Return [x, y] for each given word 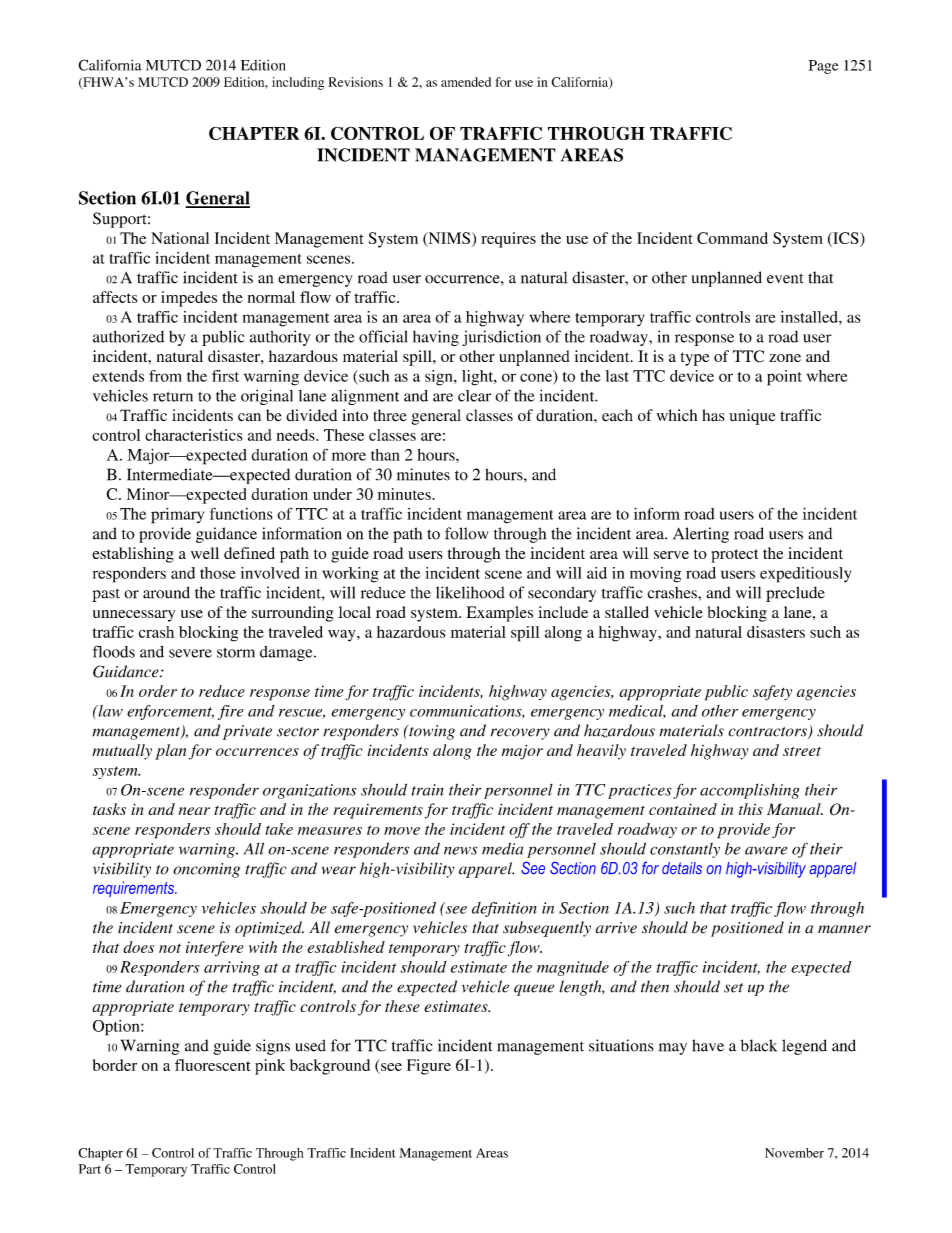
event [785, 278]
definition [504, 909]
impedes [189, 299]
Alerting [701, 535]
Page [823, 67]
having [436, 338]
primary [177, 516]
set [733, 988]
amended [466, 82]
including [298, 83]
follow [467, 533]
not [170, 948]
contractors [768, 733]
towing [431, 732]
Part [90, 1169]
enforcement [170, 712]
